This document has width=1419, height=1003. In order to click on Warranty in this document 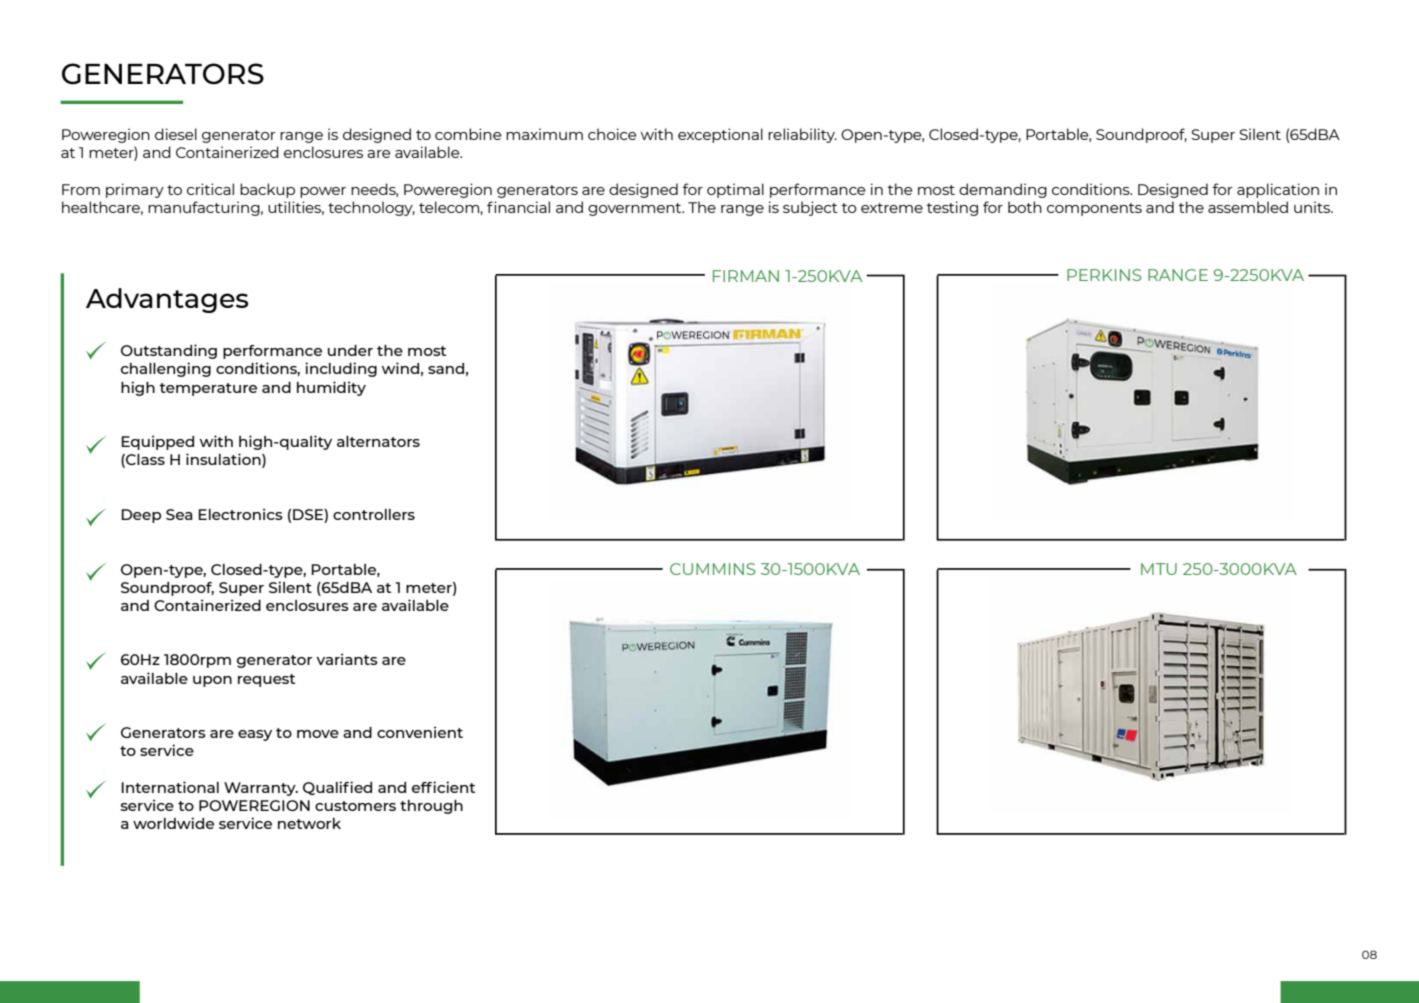, I will do `click(261, 789)`.
